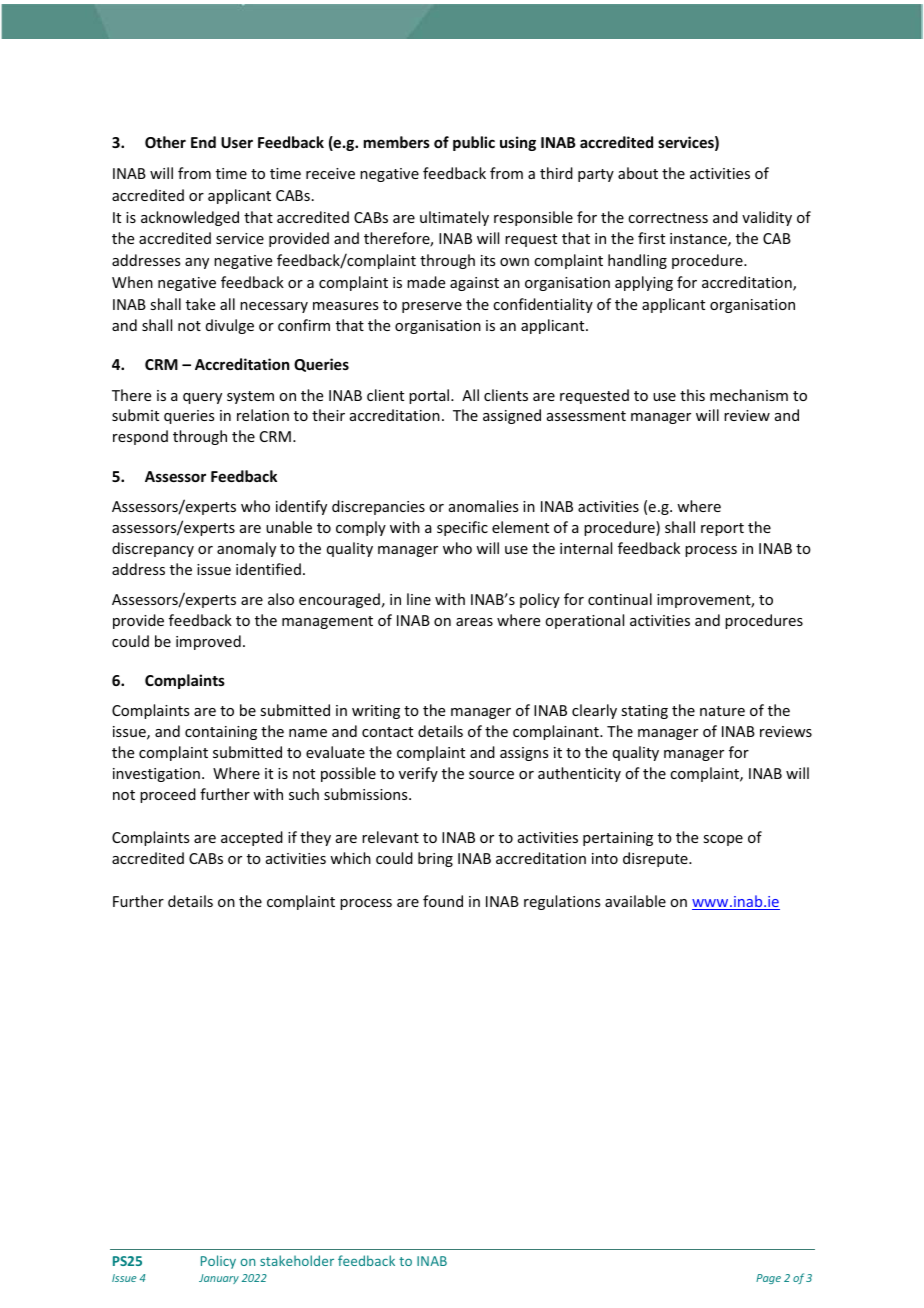  Describe the element at coordinates (203, 142) in the screenshot. I see `End` at that location.
